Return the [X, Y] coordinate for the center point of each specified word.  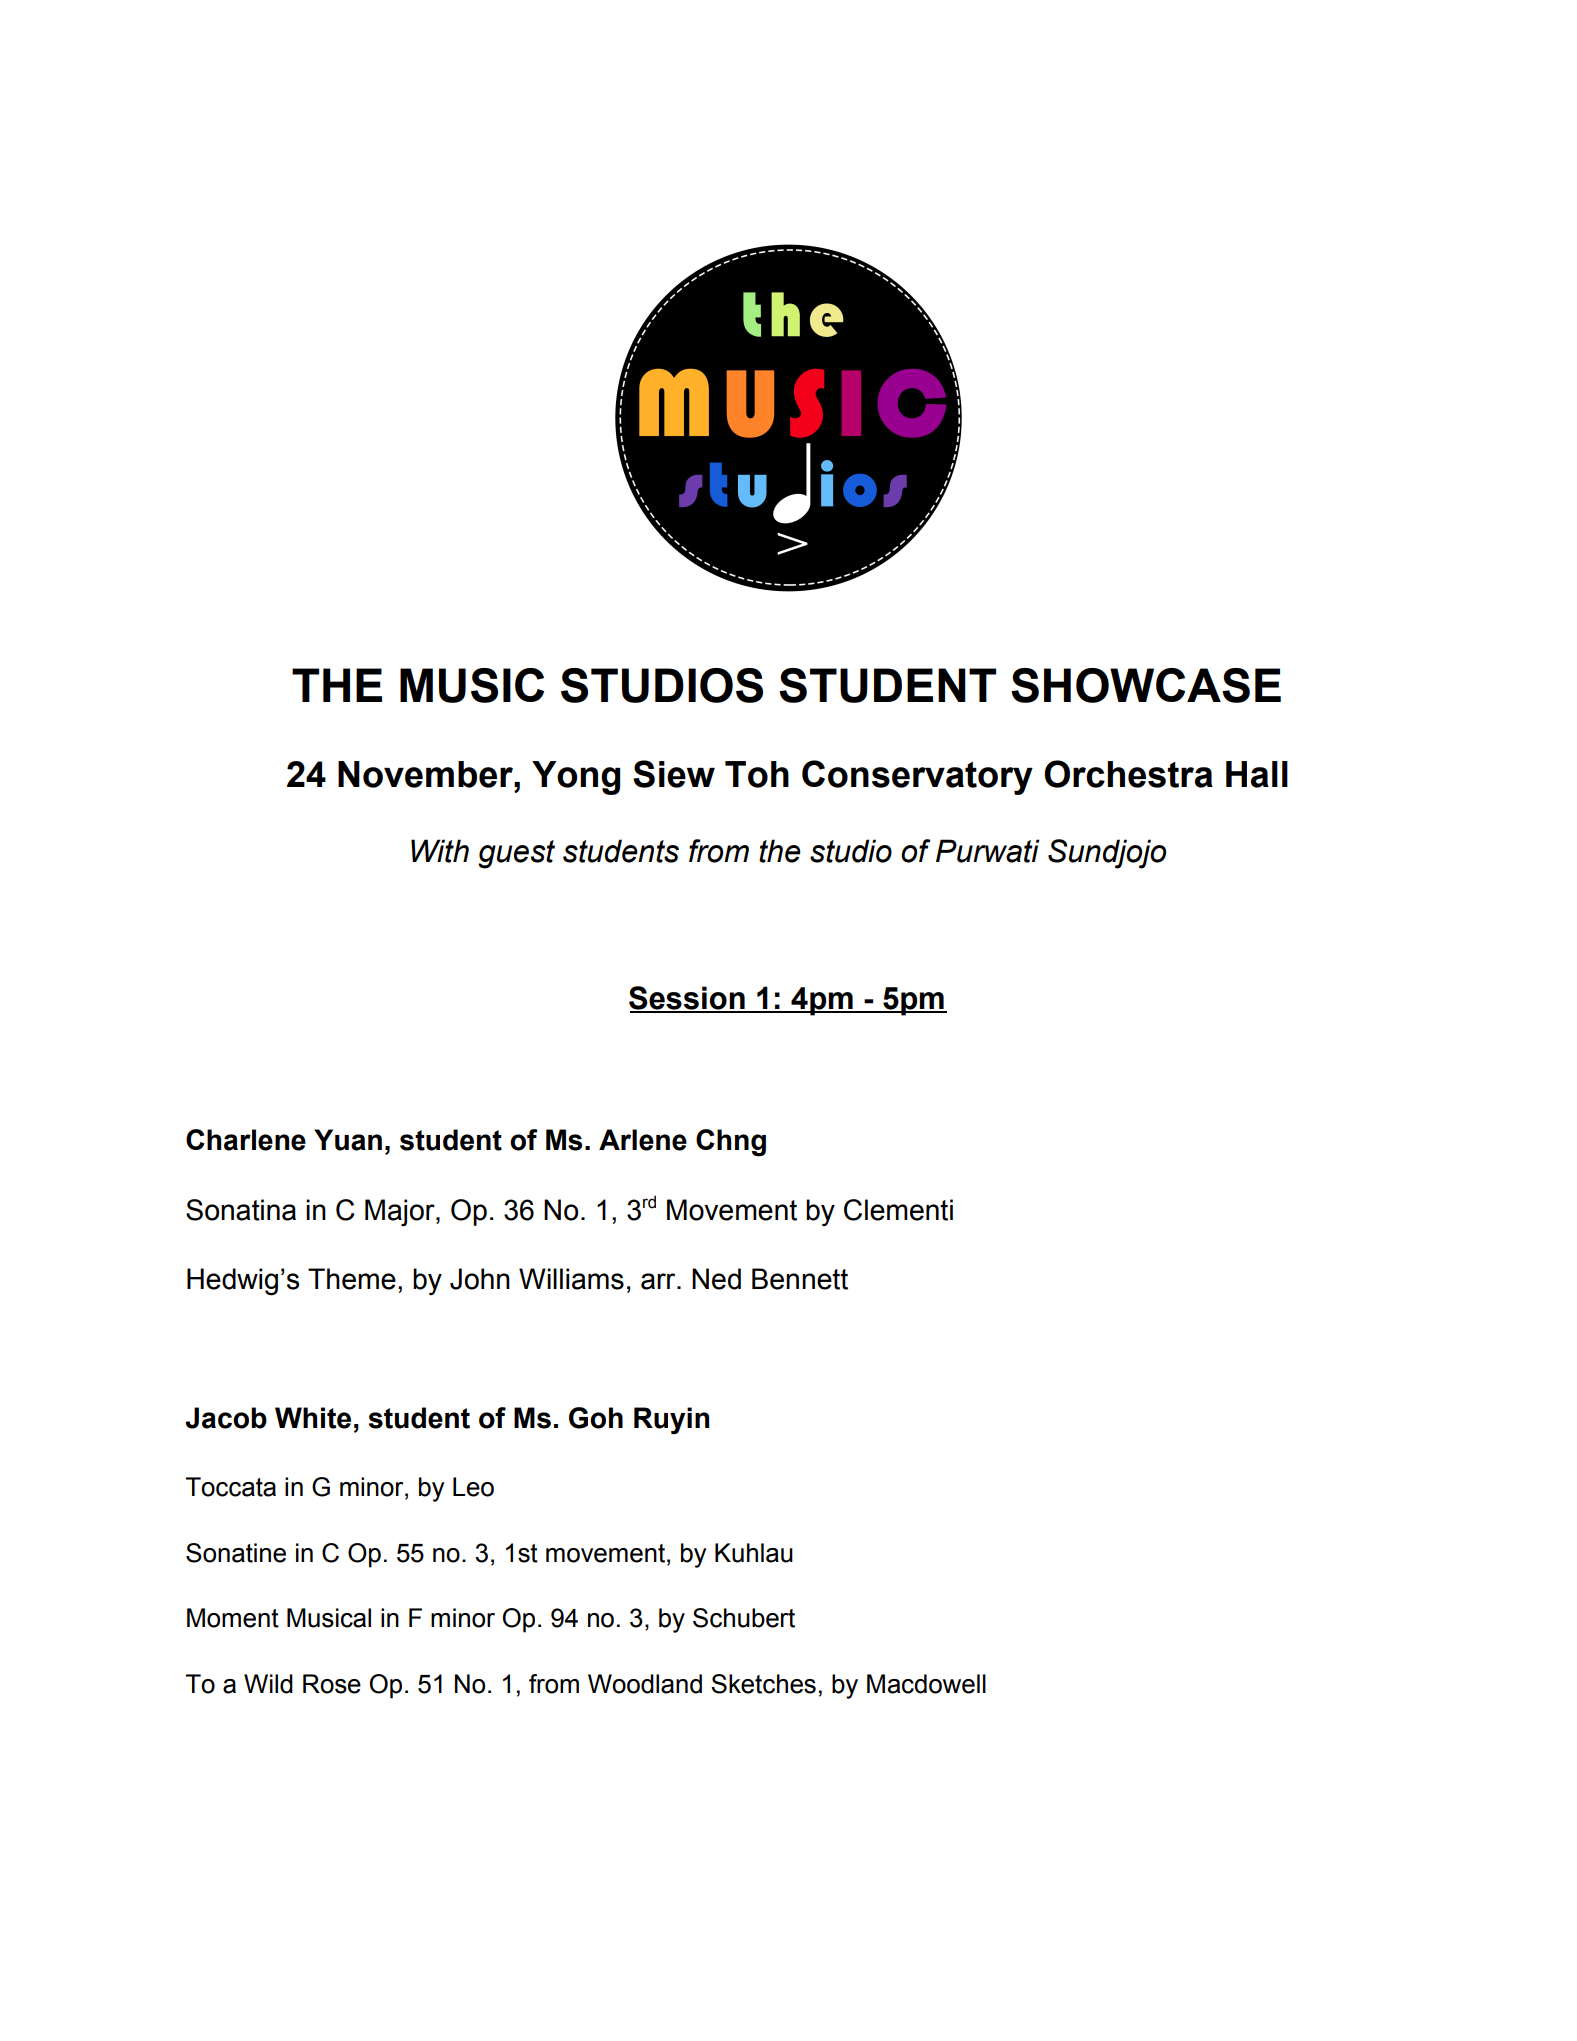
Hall [1257, 774]
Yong [576, 778]
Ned [716, 1279]
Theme [352, 1279]
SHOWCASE [1146, 685]
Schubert [744, 1618]
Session [688, 999]
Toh [757, 774]
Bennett [800, 1279]
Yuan [348, 1140]
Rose [332, 1684]
